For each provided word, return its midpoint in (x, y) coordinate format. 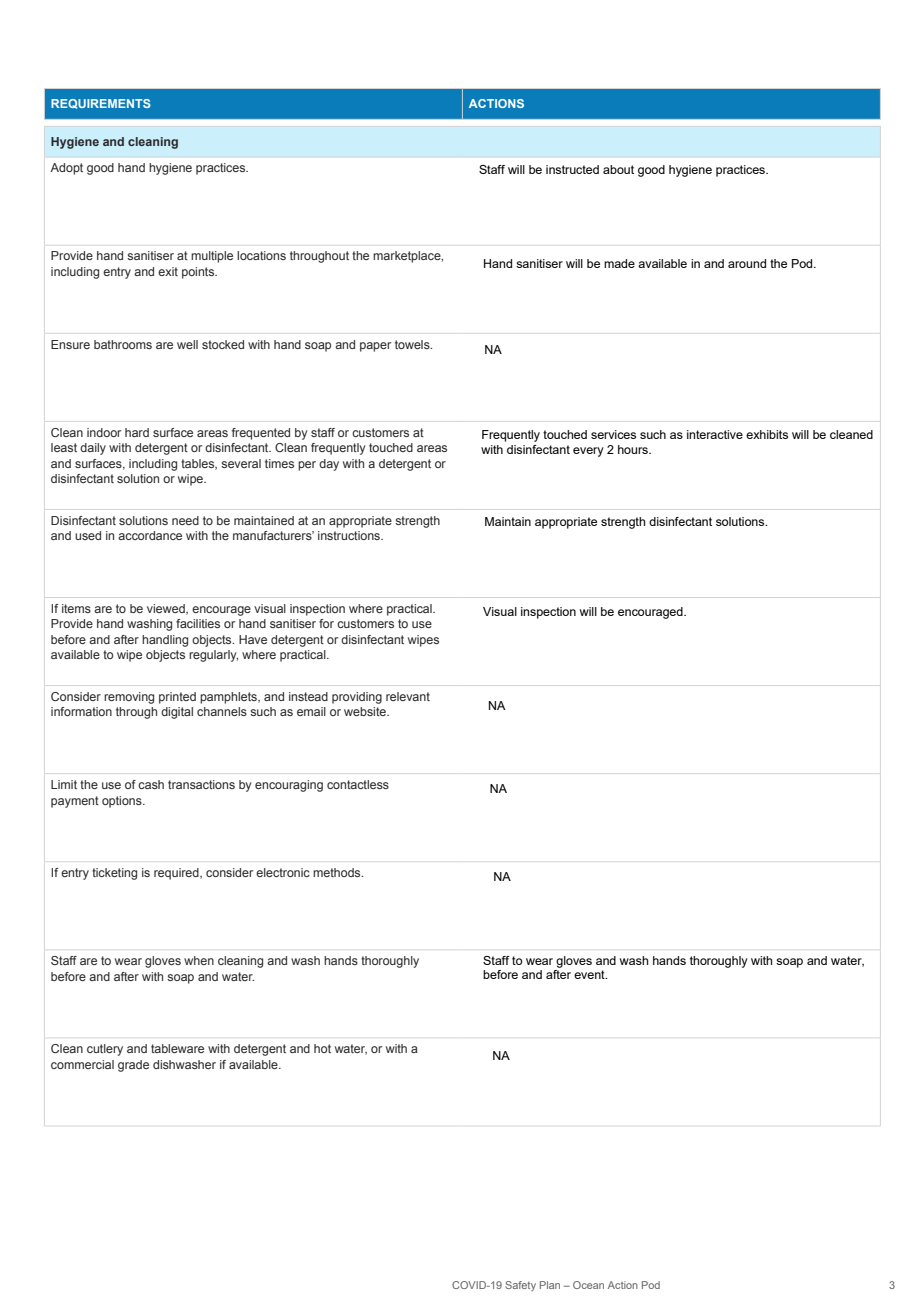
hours (634, 449)
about (618, 169)
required (177, 874)
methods (338, 872)
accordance (150, 535)
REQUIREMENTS (101, 104)
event (590, 974)
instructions (350, 535)
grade (133, 1066)
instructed (572, 169)
